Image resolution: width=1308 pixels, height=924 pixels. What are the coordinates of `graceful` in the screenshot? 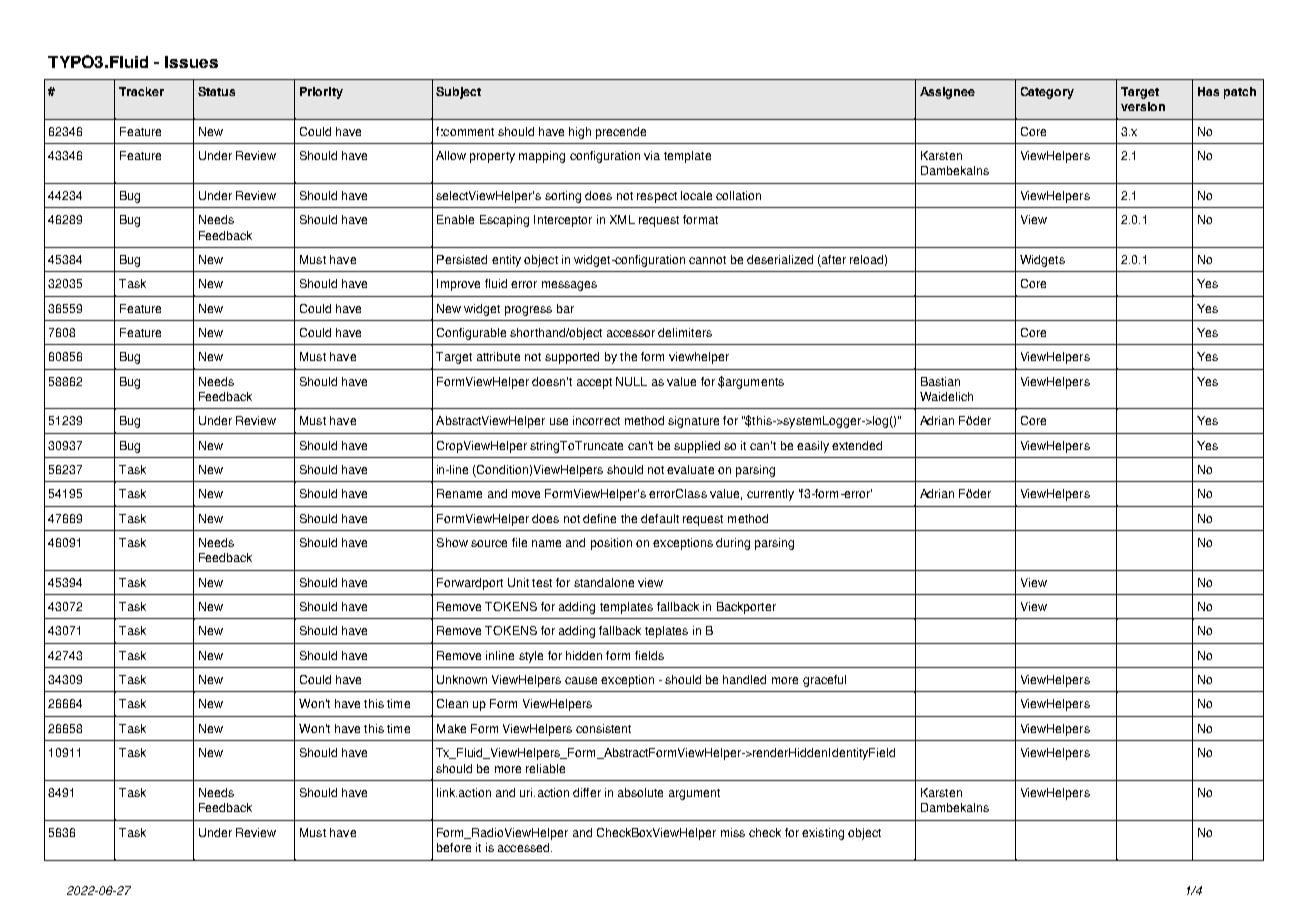 It's located at (824, 681).
